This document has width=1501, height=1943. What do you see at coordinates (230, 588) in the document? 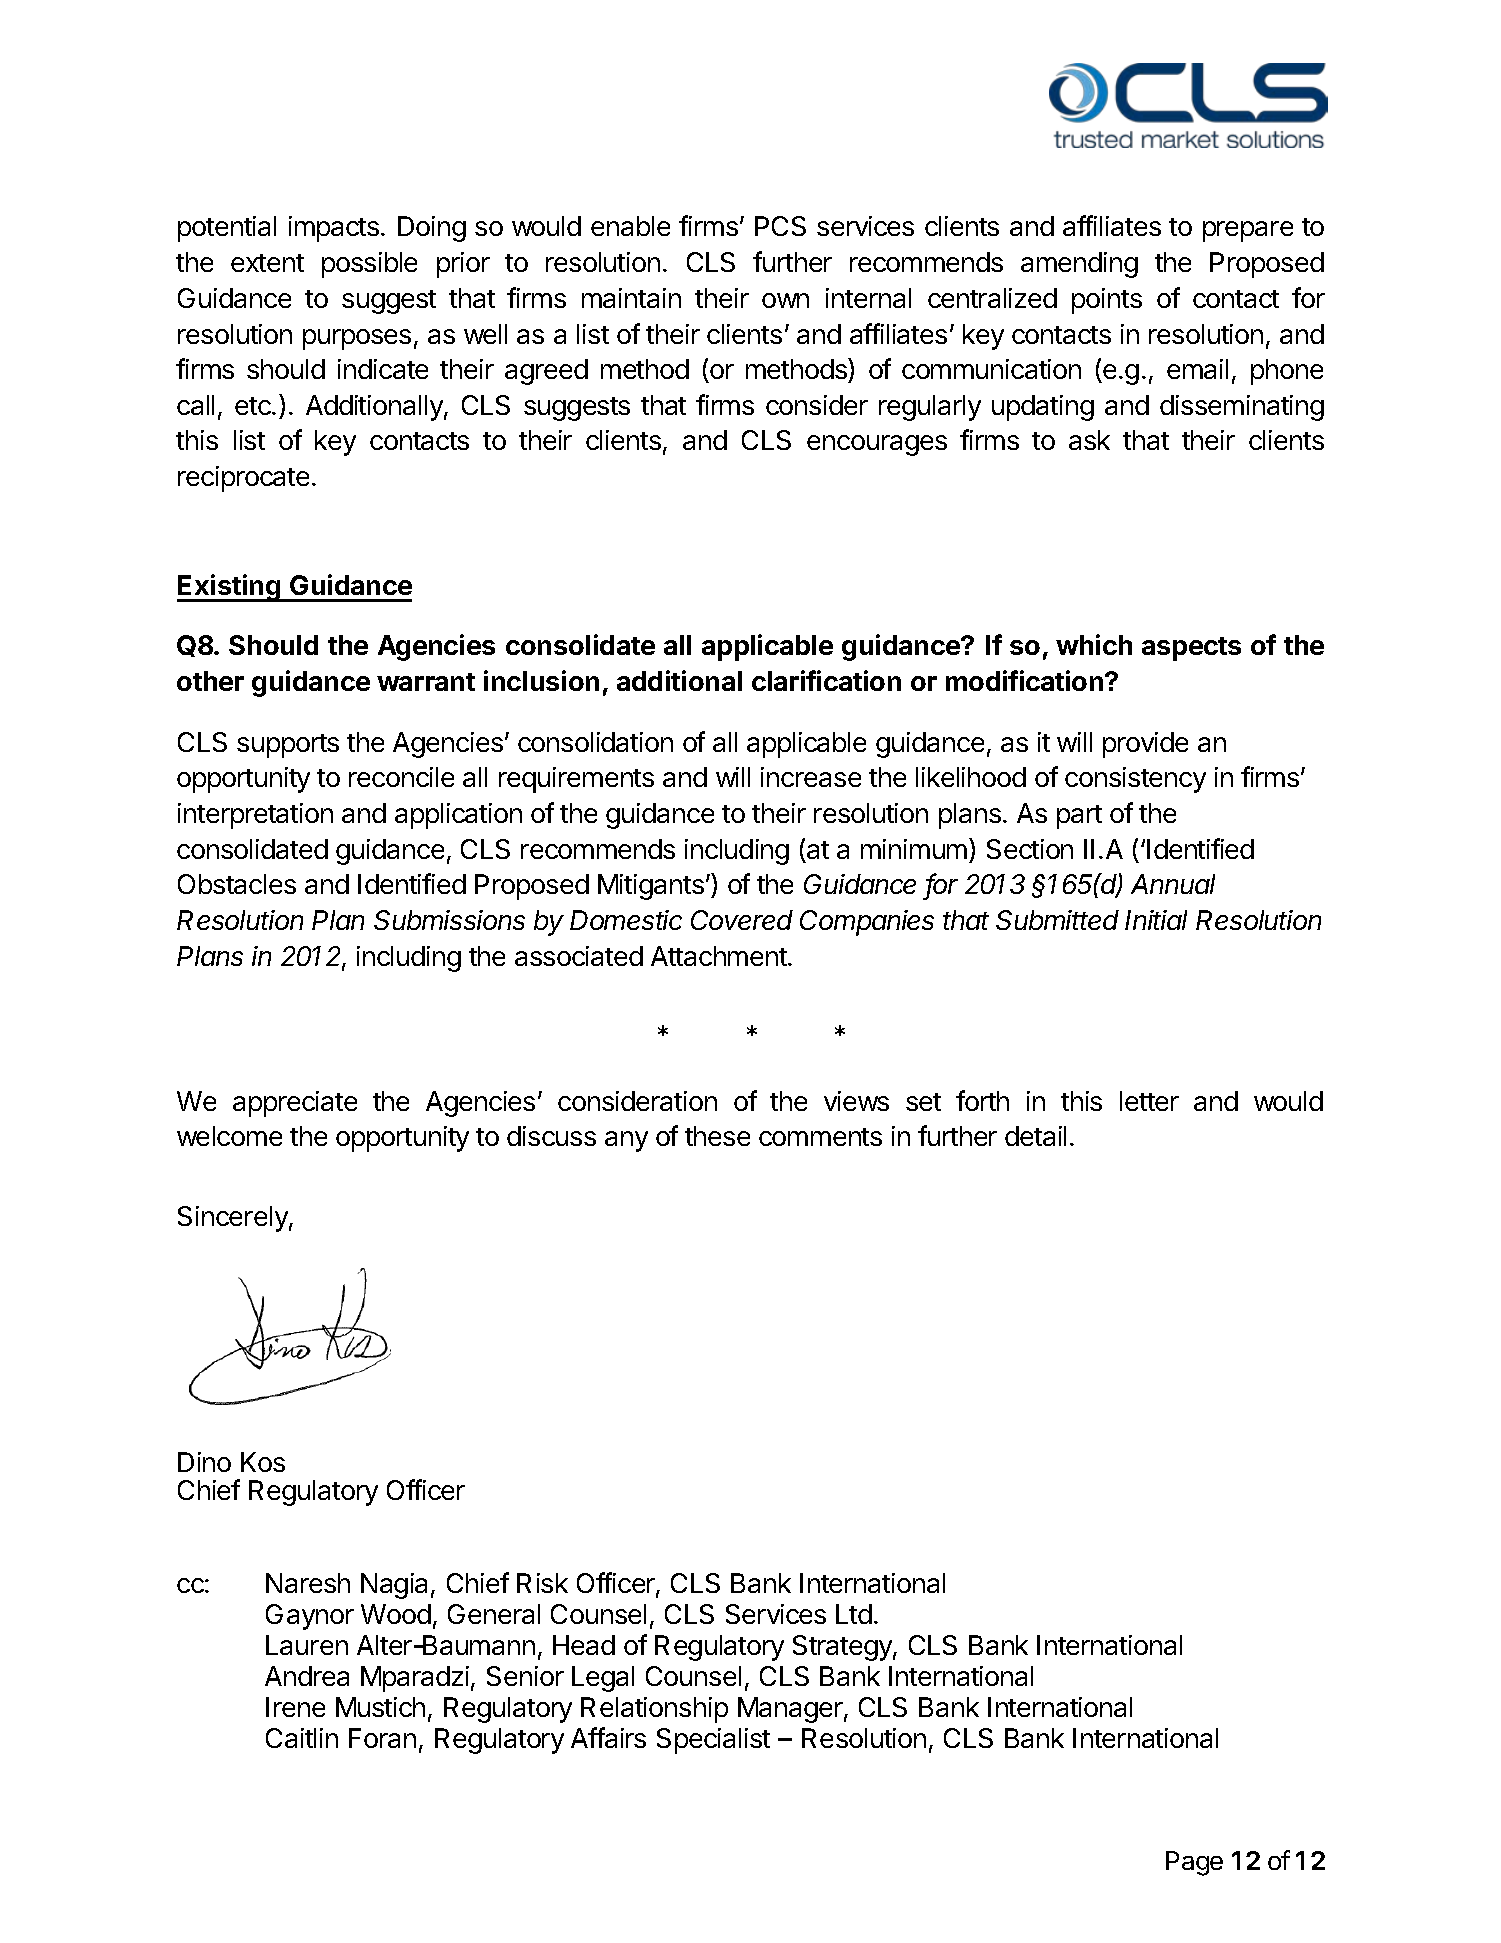
I see `Existing` at bounding box center [230, 588].
